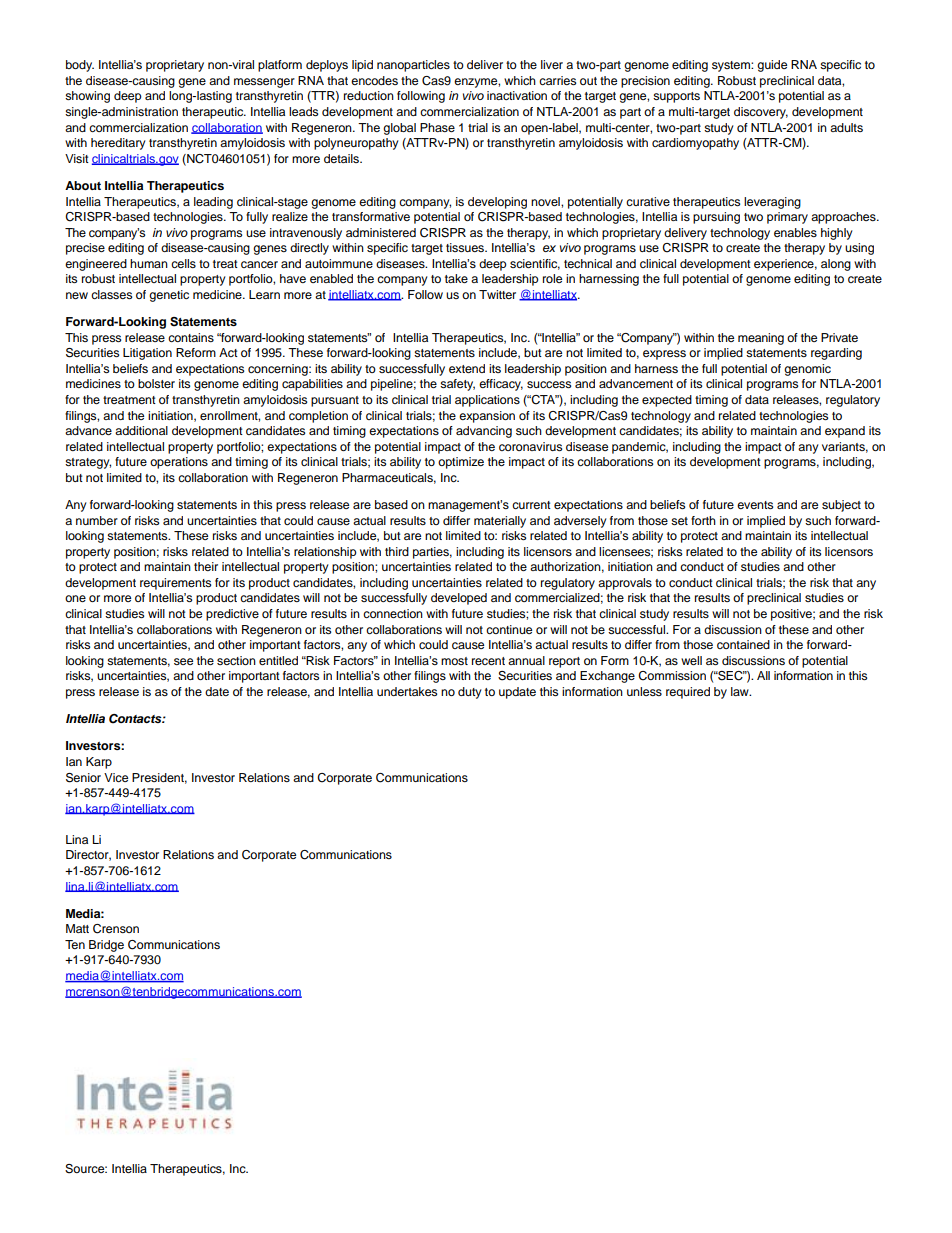 This screenshot has width=952, height=1233. Describe the element at coordinates (470, 693) in the screenshot. I see `duty` at that location.
